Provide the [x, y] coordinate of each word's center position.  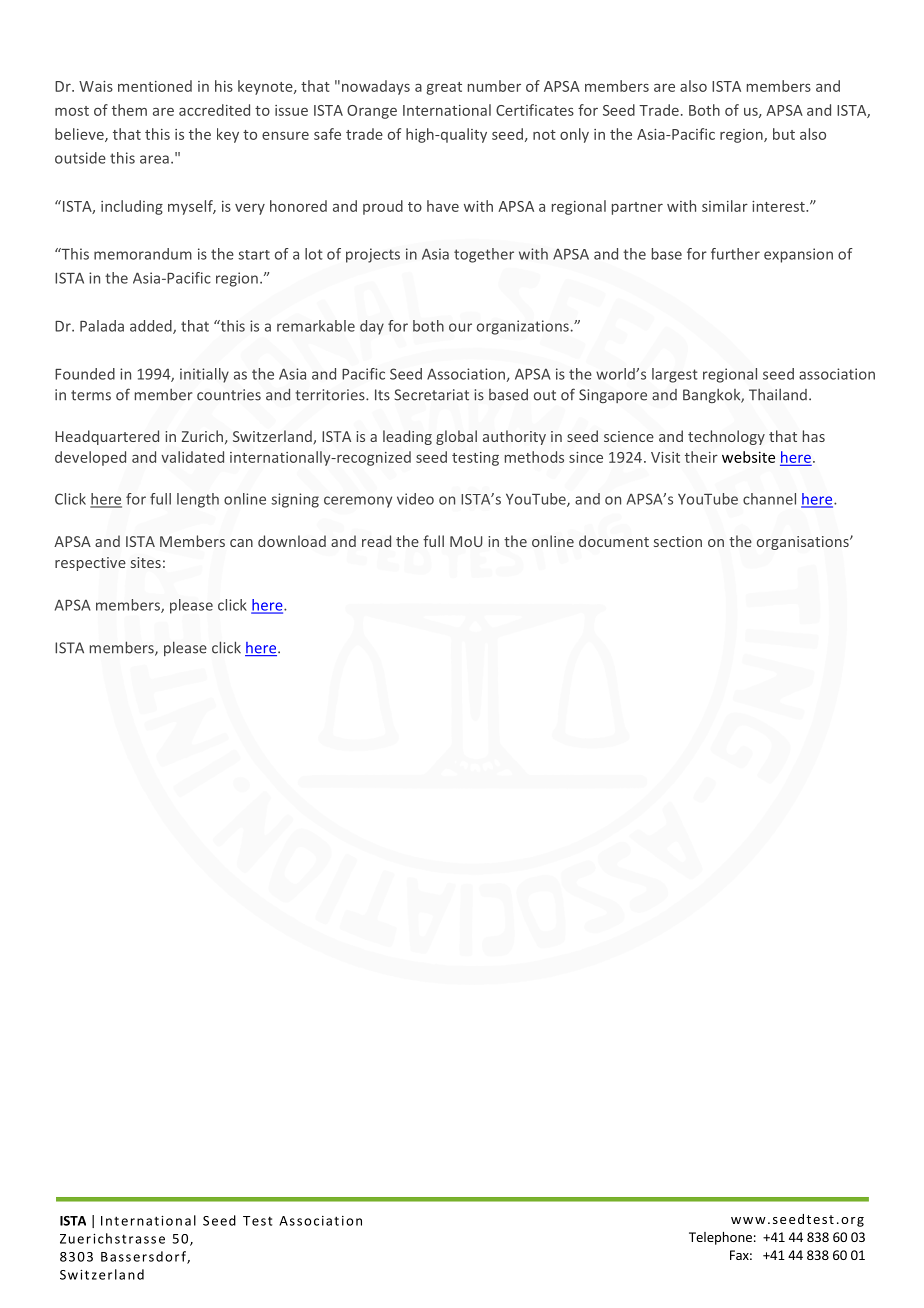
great [444, 88]
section [678, 541]
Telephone [720, 1238]
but [784, 134]
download [292, 541]
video [415, 499]
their [701, 457]
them [129, 110]
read [376, 541]
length [198, 500]
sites [146, 562]
